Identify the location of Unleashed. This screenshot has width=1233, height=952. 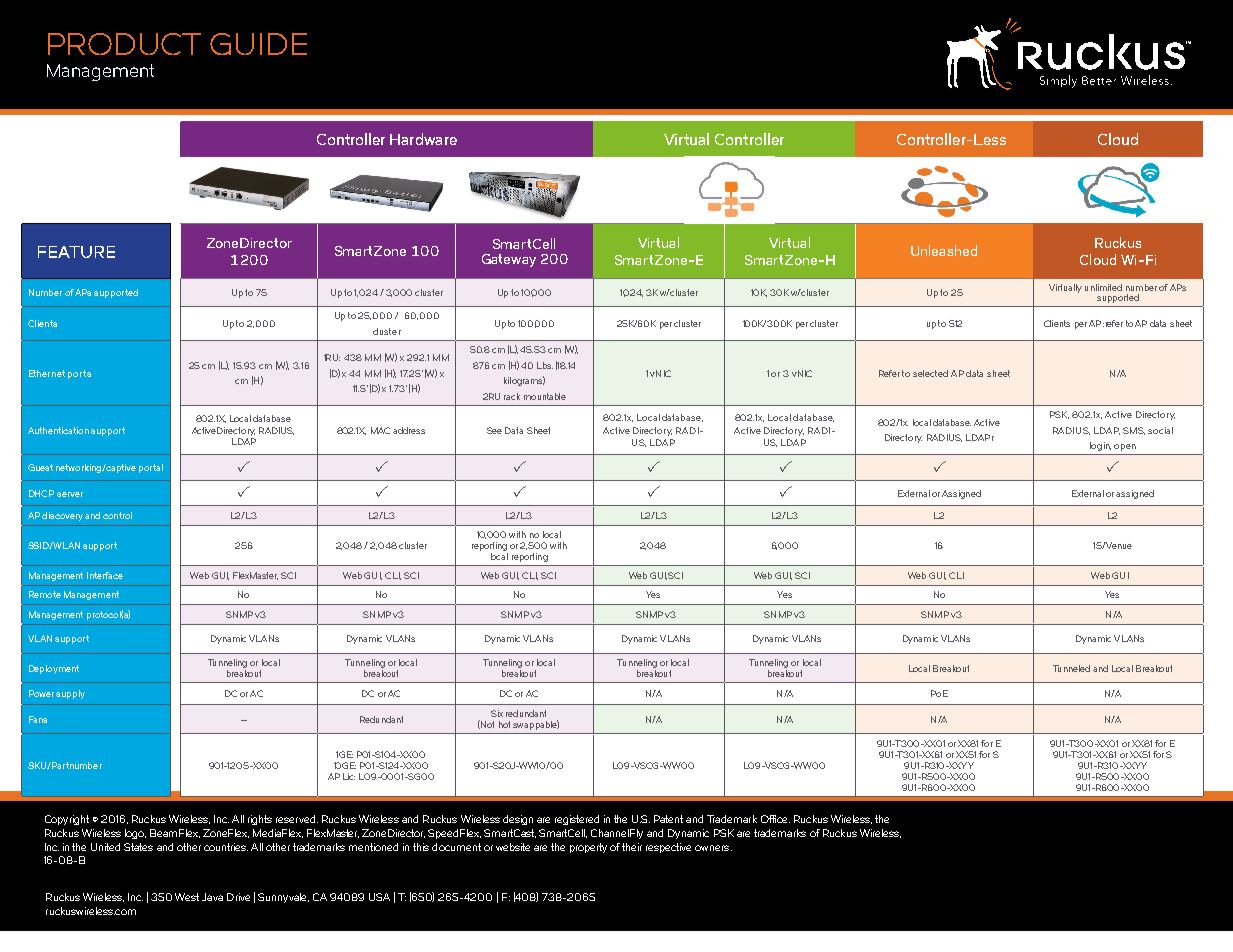
(944, 250).
